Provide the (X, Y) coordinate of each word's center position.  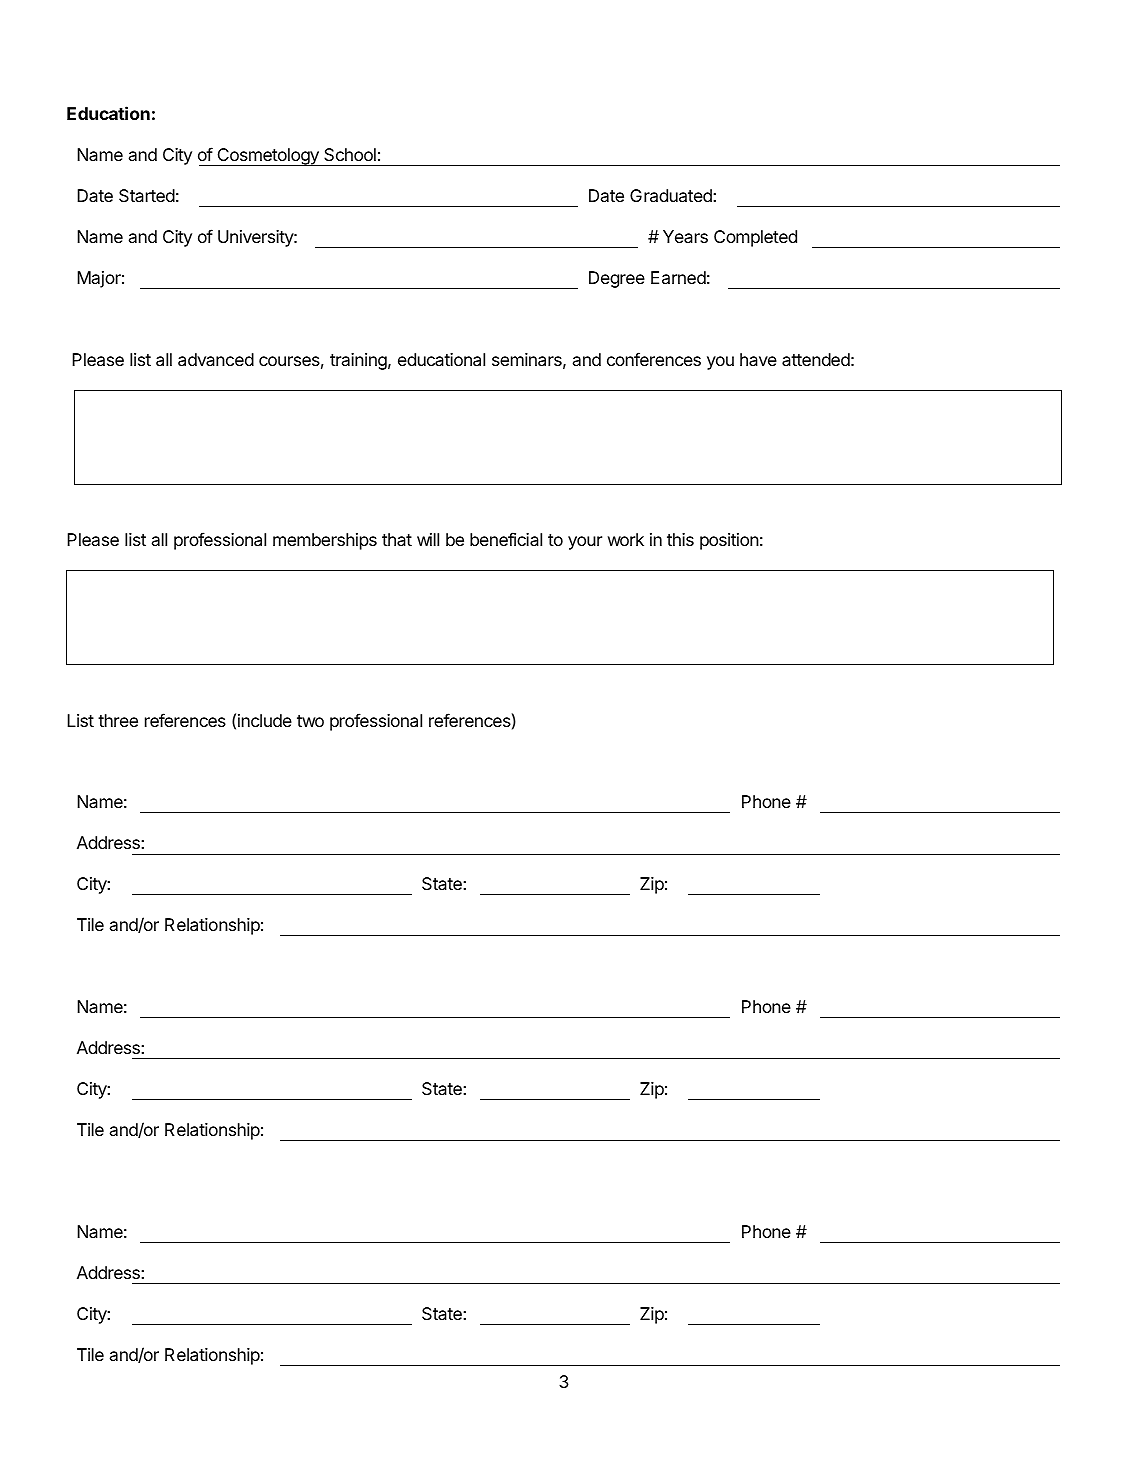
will (428, 539)
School (350, 154)
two (310, 721)
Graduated (672, 195)
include (265, 720)
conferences (654, 359)
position (729, 541)
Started (147, 195)
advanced (216, 359)
